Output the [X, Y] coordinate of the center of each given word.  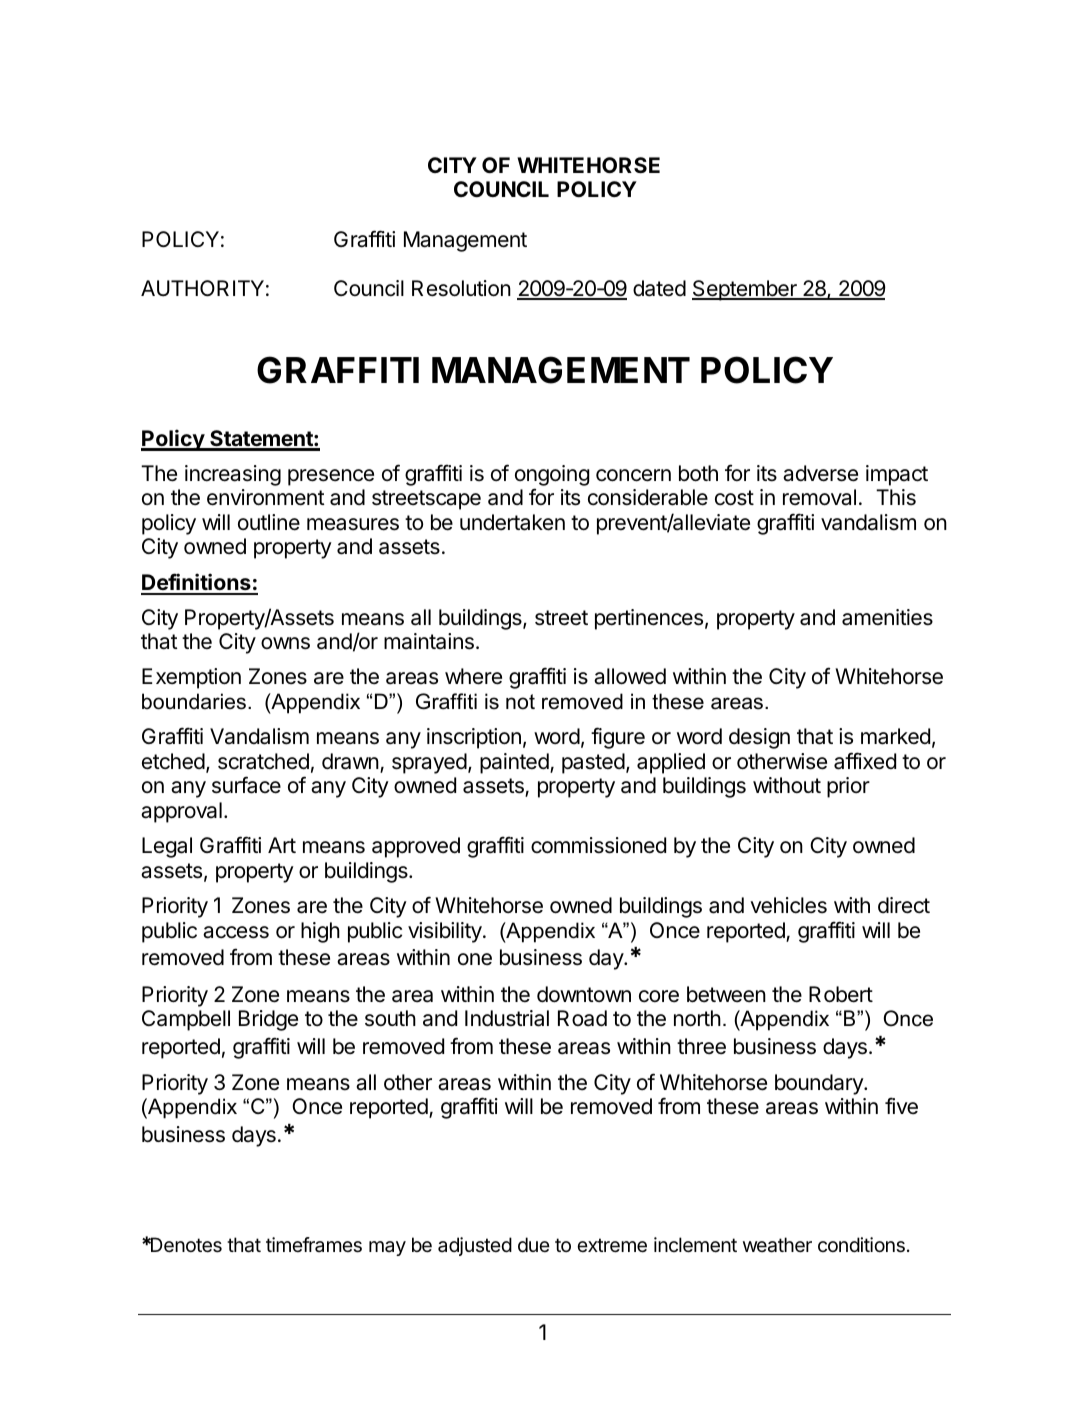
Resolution [461, 288]
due [534, 1244]
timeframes [314, 1245]
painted [514, 763]
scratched [263, 761]
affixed [865, 761]
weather [777, 1245]
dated [659, 288]
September [745, 290]
